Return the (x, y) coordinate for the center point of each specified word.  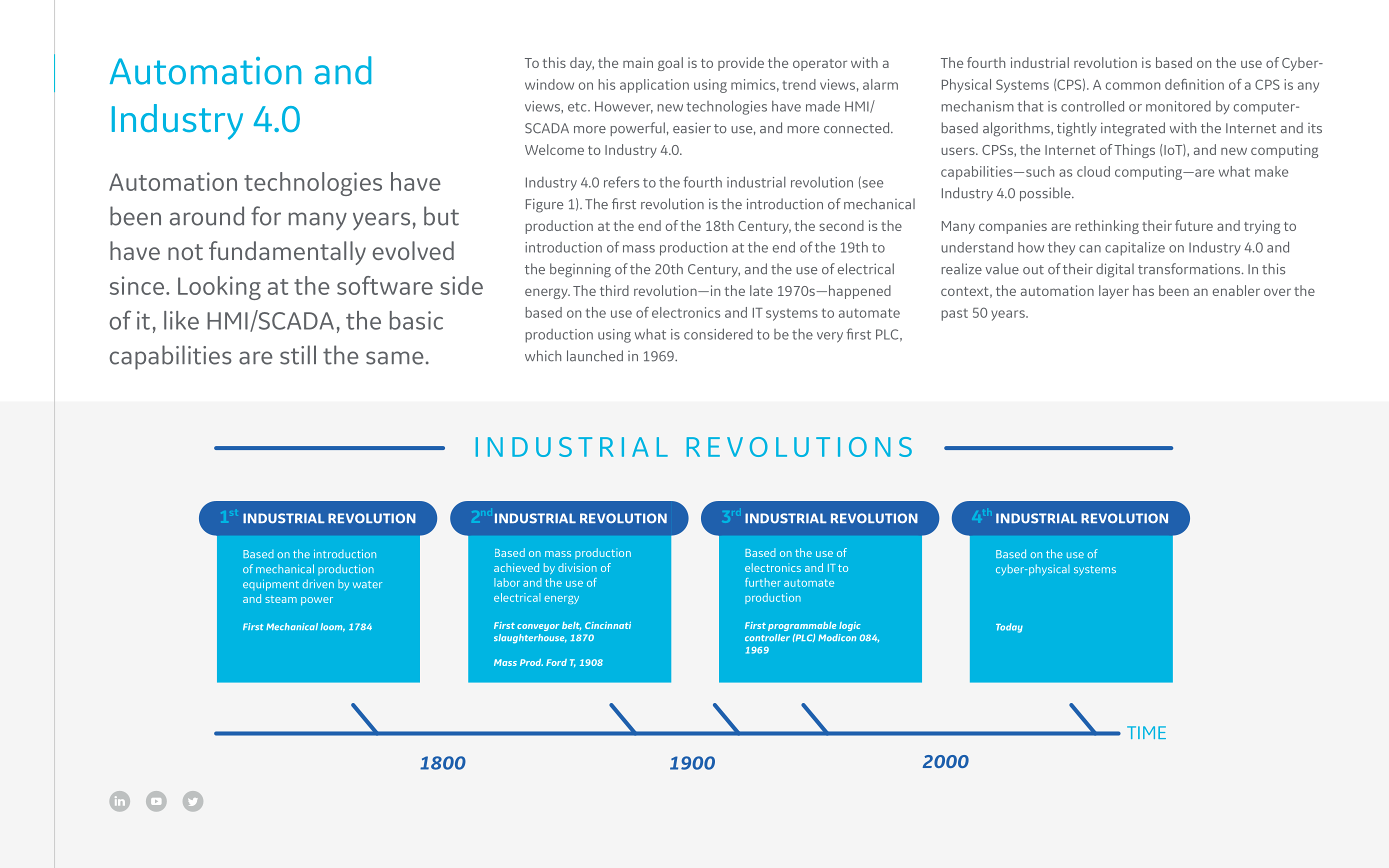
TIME (1146, 732)
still (298, 355)
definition (1194, 84)
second (841, 225)
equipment (271, 585)
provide (741, 64)
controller (767, 637)
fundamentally (287, 253)
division (577, 567)
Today (1009, 628)
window (549, 84)
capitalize (1135, 249)
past (954, 315)
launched (595, 356)
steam (281, 599)
